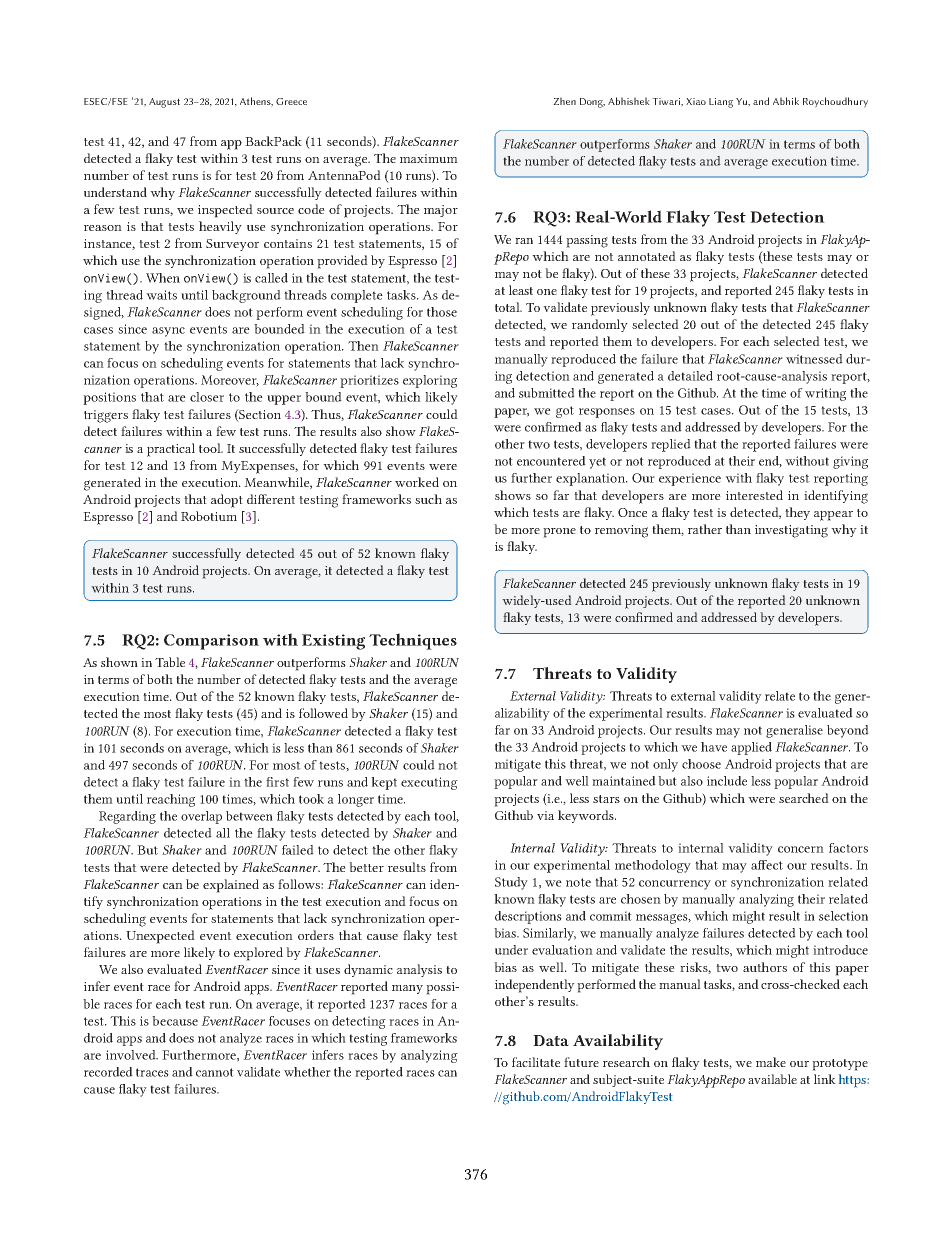  I want to click on cannot, so click(215, 1072).
